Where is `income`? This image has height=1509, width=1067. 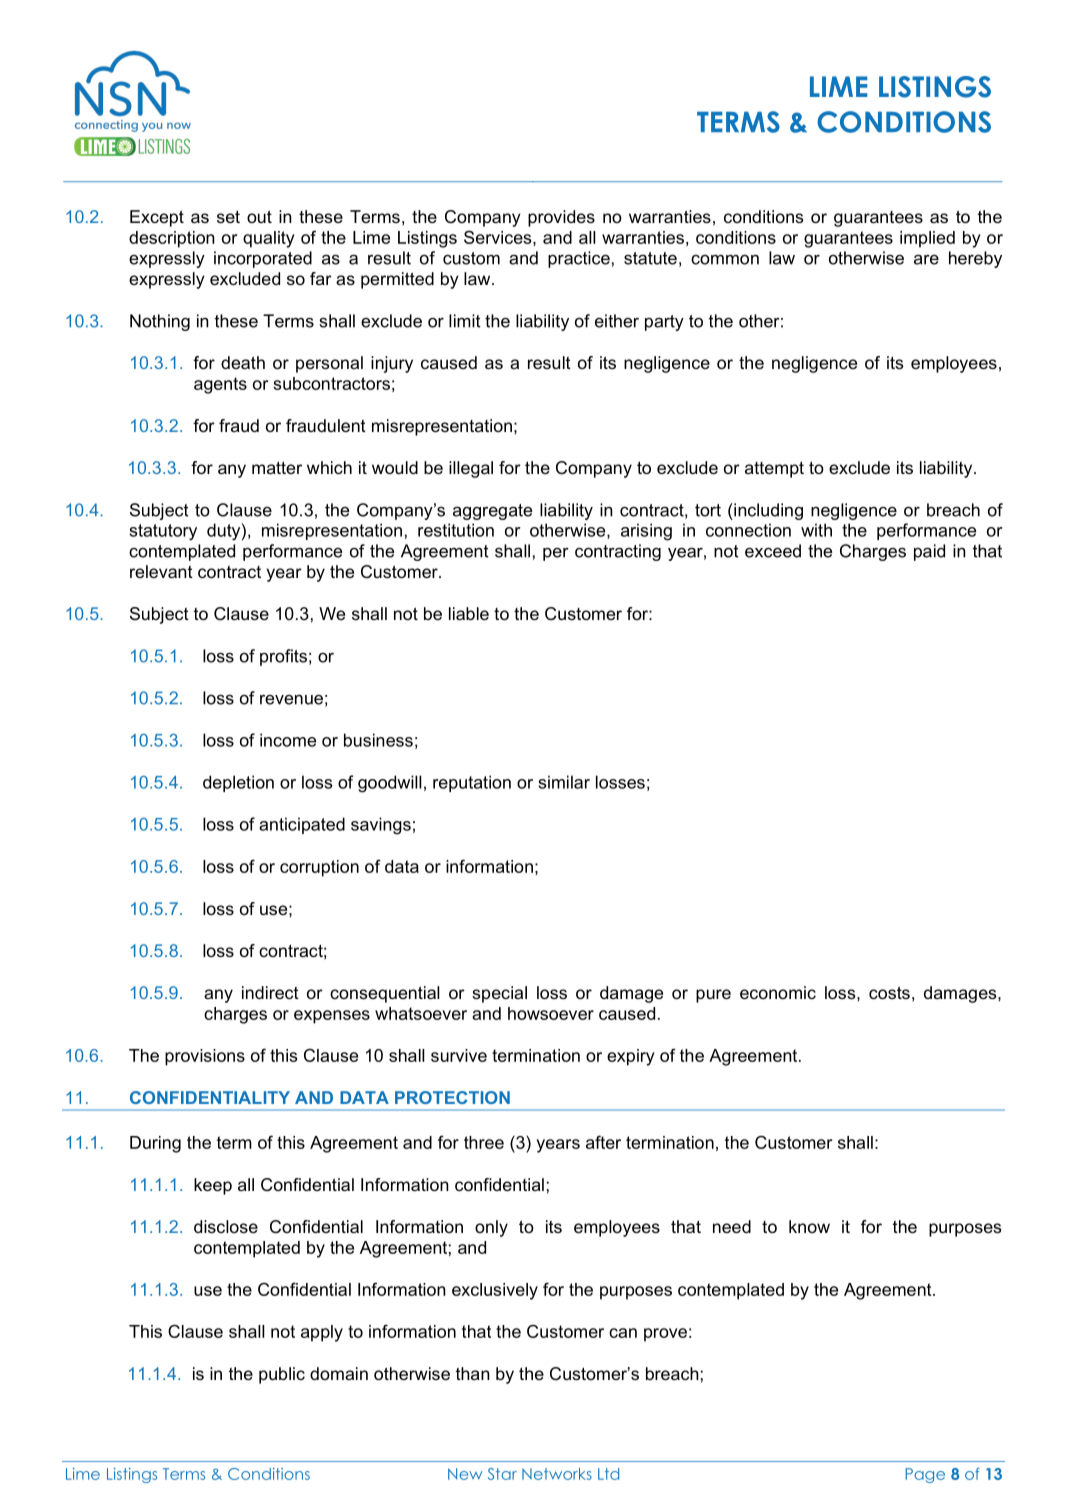
income is located at coordinates (288, 740).
